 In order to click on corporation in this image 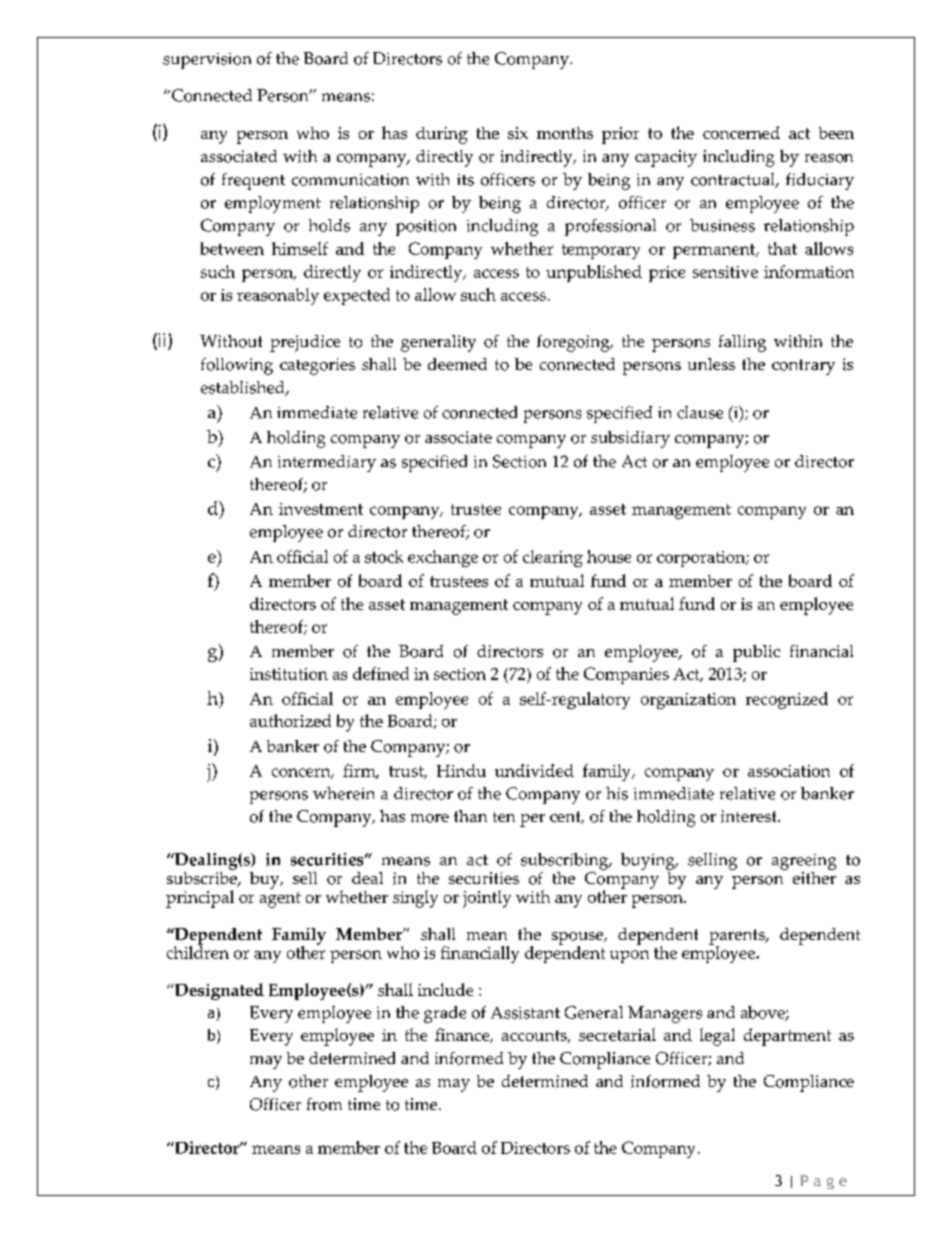, I will do `click(702, 559)`.
